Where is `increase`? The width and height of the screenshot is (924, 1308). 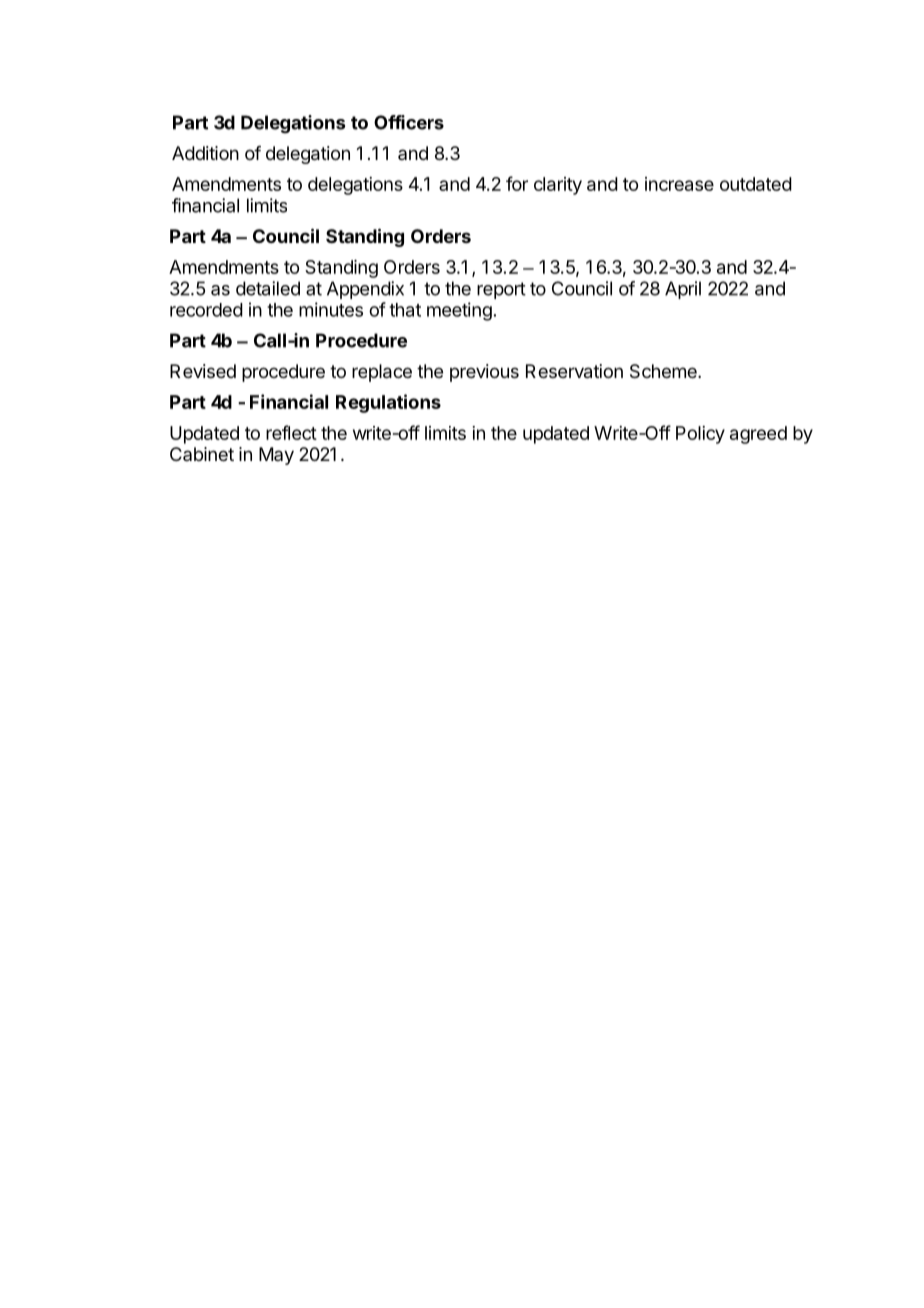
increase is located at coordinates (679, 184).
